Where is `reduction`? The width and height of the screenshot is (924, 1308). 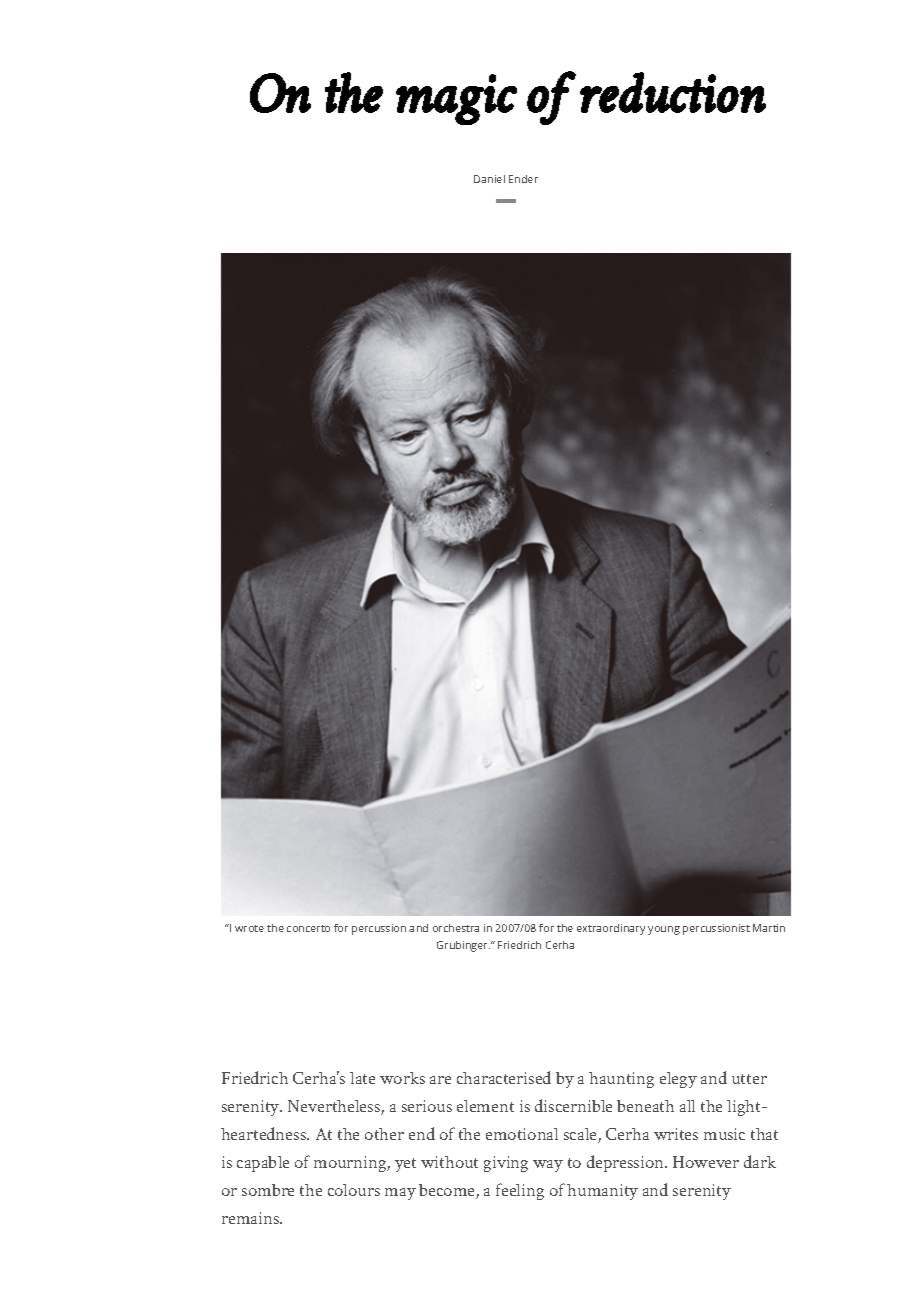
reduction is located at coordinates (673, 92).
